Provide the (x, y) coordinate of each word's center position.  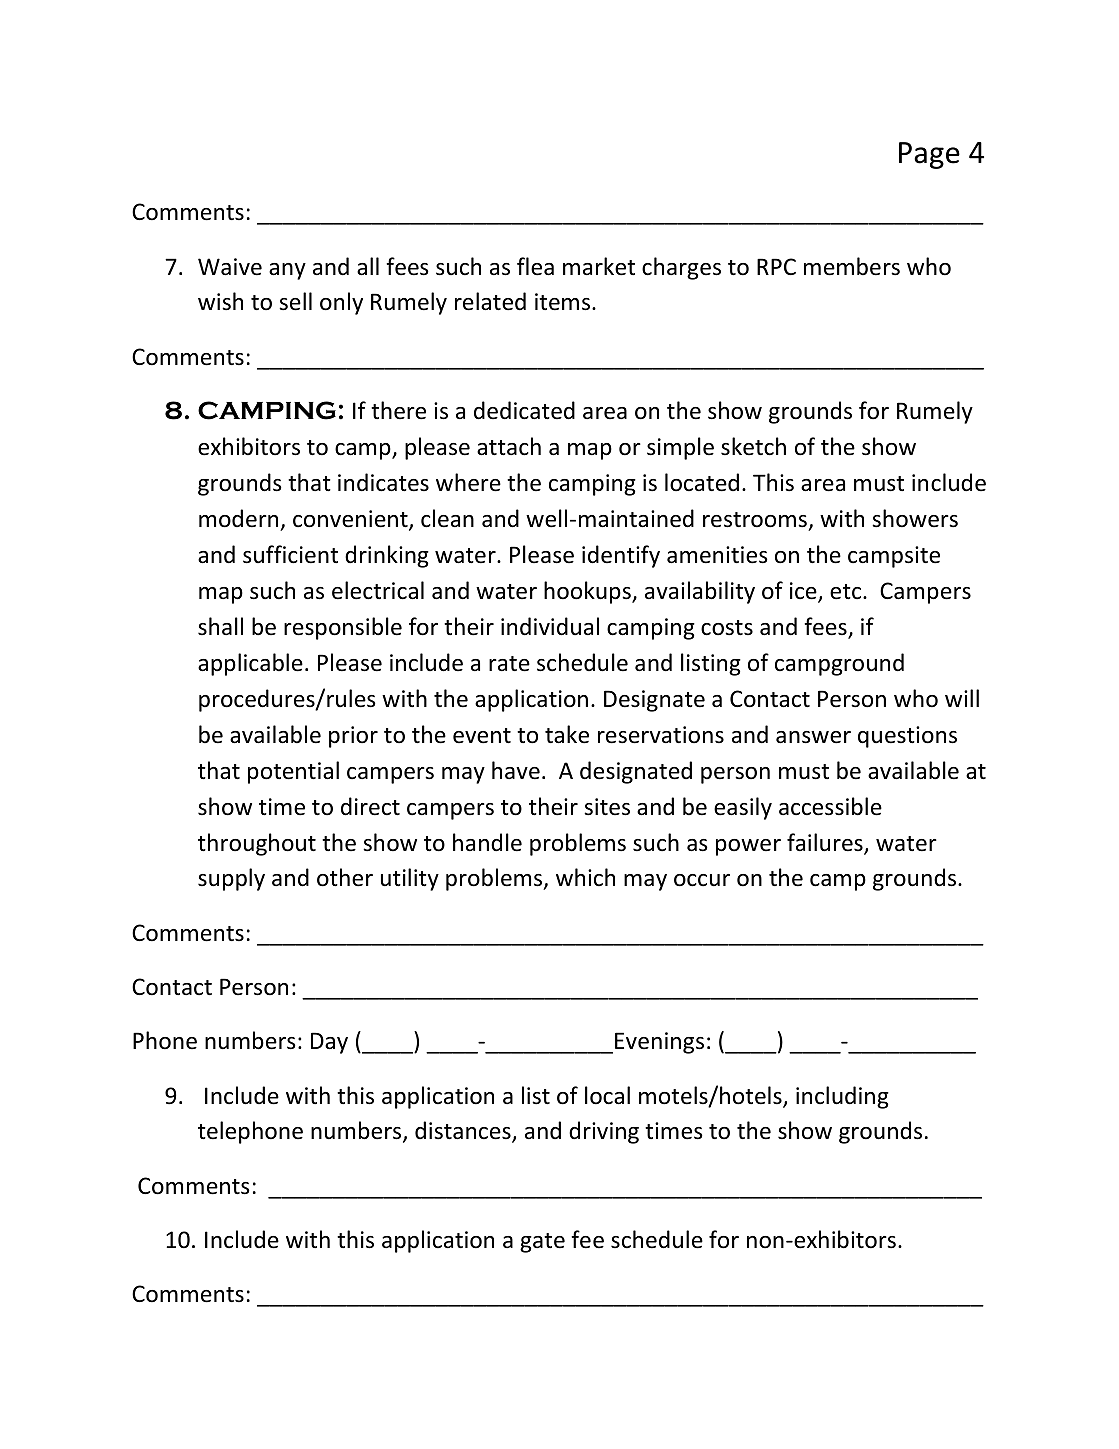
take (567, 734)
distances (464, 1132)
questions (907, 737)
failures (826, 843)
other (345, 877)
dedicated (524, 410)
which (585, 877)
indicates (383, 482)
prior (353, 737)
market (599, 266)
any (287, 271)
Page (929, 155)
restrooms (755, 520)
